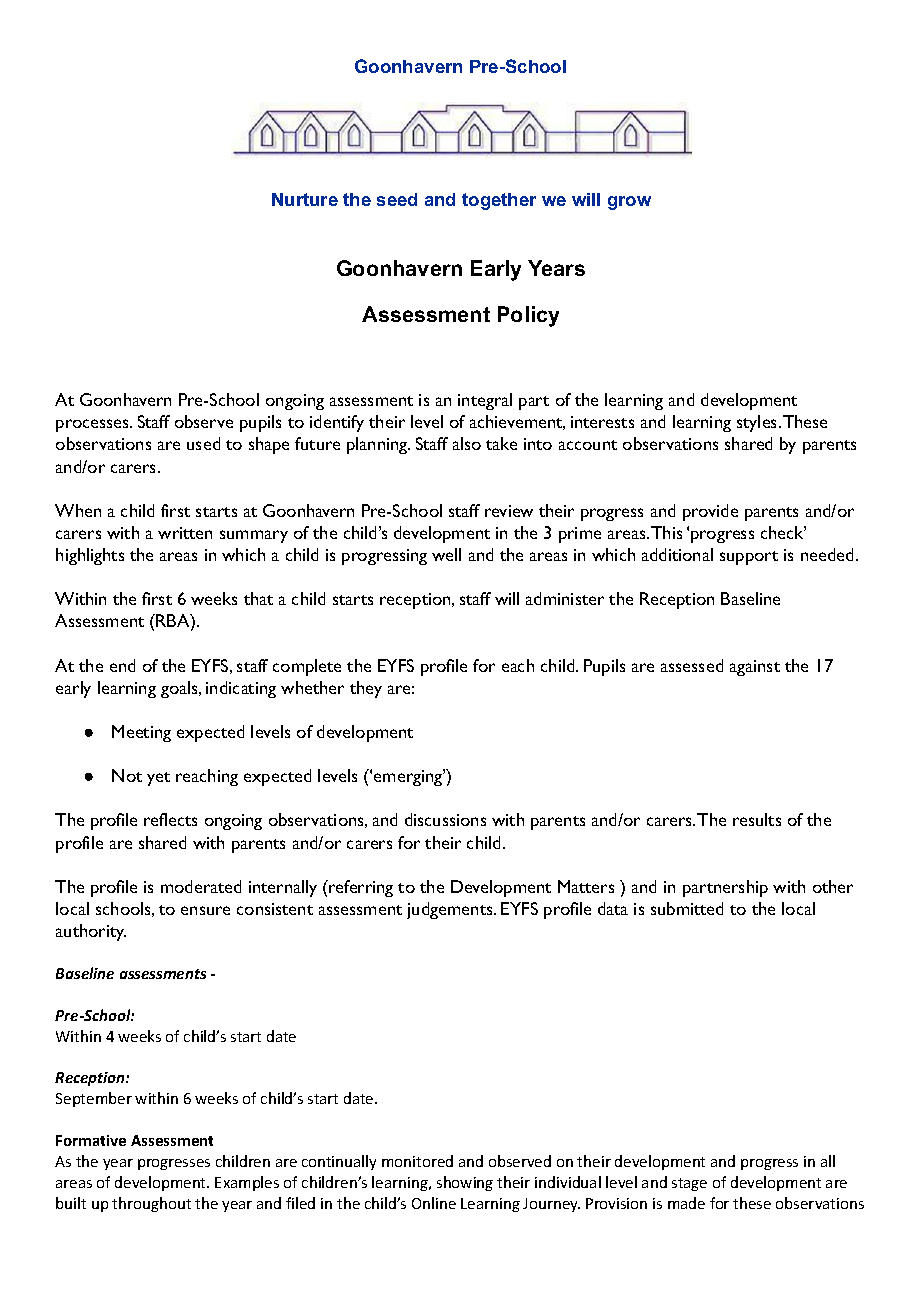 This page has height=1307, width=924. I want to click on well, so click(446, 554).
